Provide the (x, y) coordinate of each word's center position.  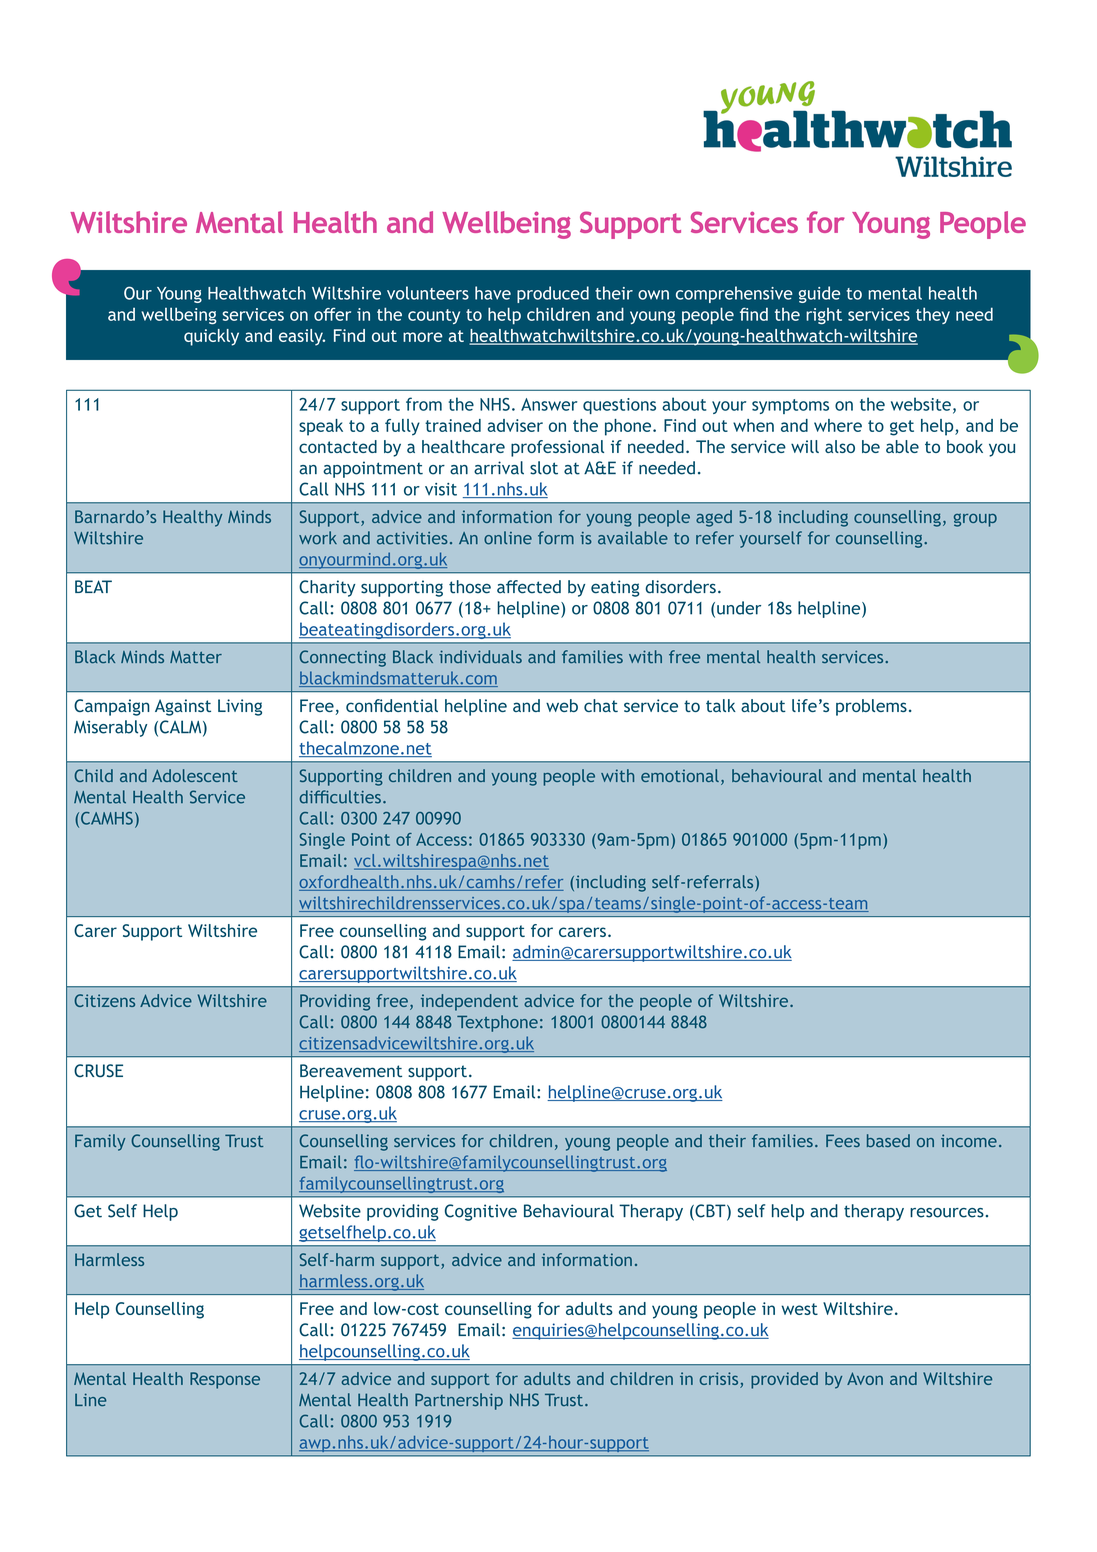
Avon (865, 1378)
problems (871, 707)
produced (553, 294)
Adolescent (195, 775)
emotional (680, 775)
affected (529, 587)
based (888, 1140)
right (824, 316)
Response (225, 1380)
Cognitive (481, 1212)
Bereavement (351, 1070)
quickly (211, 337)
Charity (327, 588)
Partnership (459, 1401)
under (739, 608)
